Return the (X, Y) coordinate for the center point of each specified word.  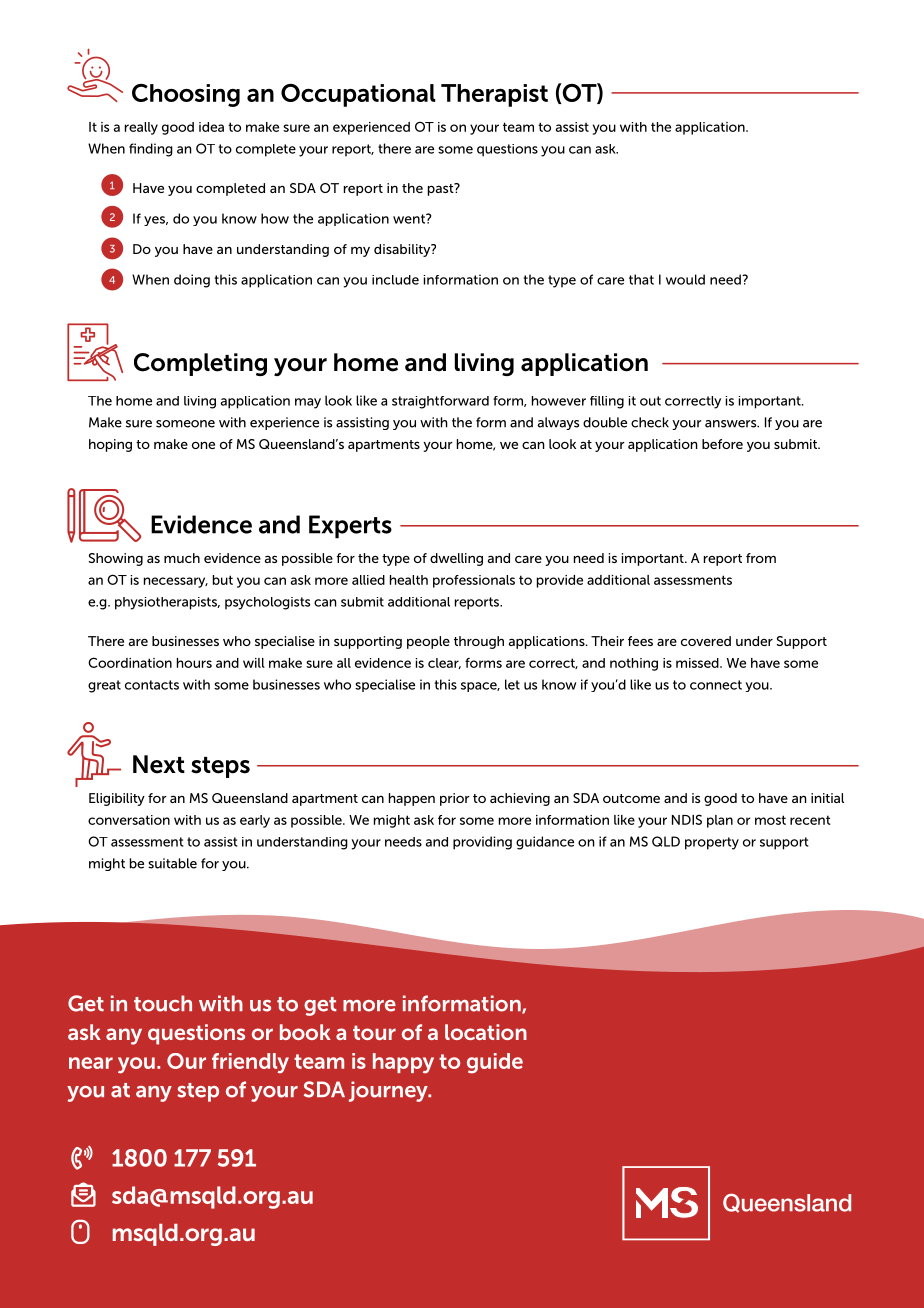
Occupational (358, 95)
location (486, 1032)
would (685, 279)
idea (211, 127)
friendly (250, 1063)
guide (495, 1063)
